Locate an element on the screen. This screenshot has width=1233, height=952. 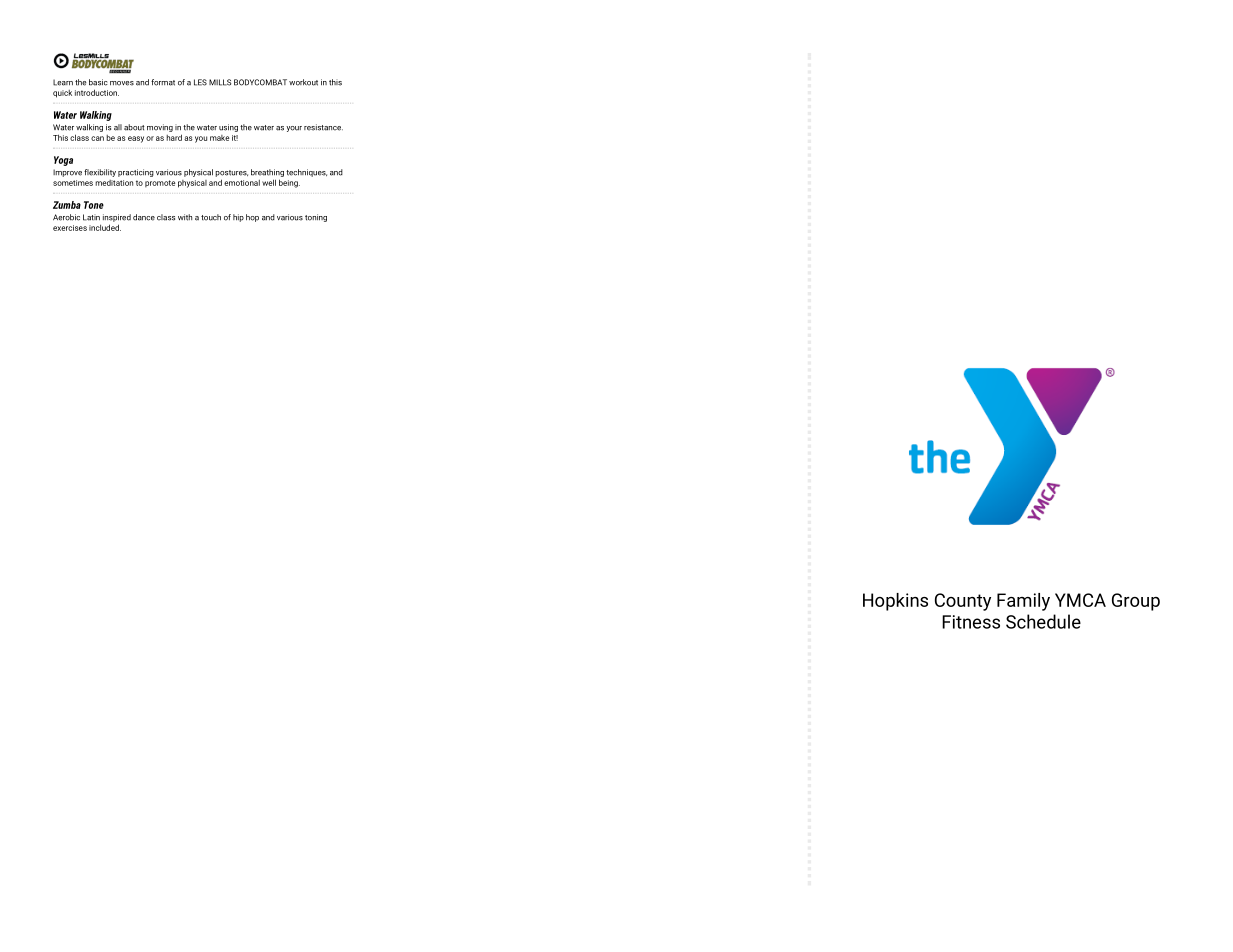
LES is located at coordinates (200, 82).
